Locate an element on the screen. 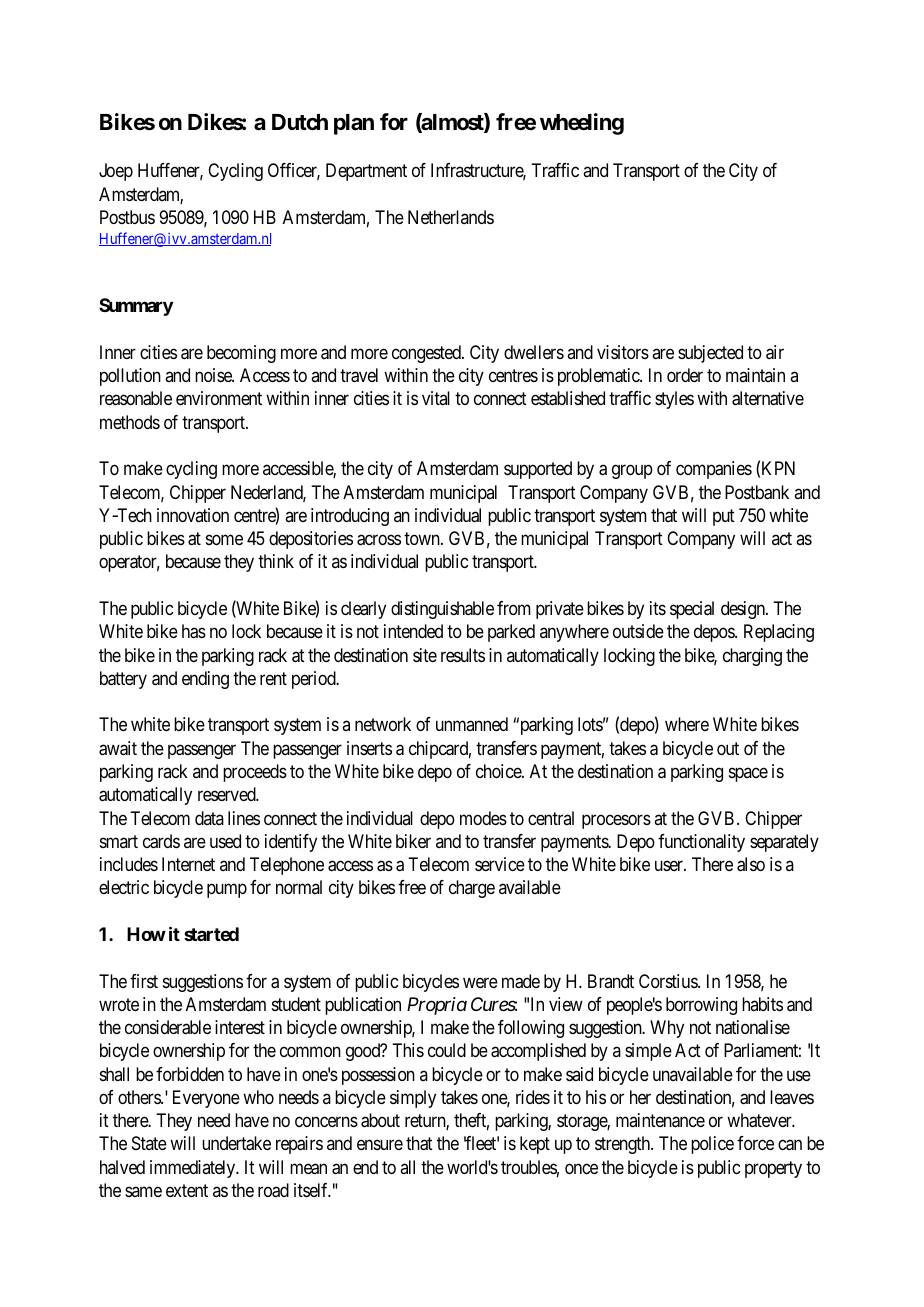  Netherlands is located at coordinates (451, 217).
